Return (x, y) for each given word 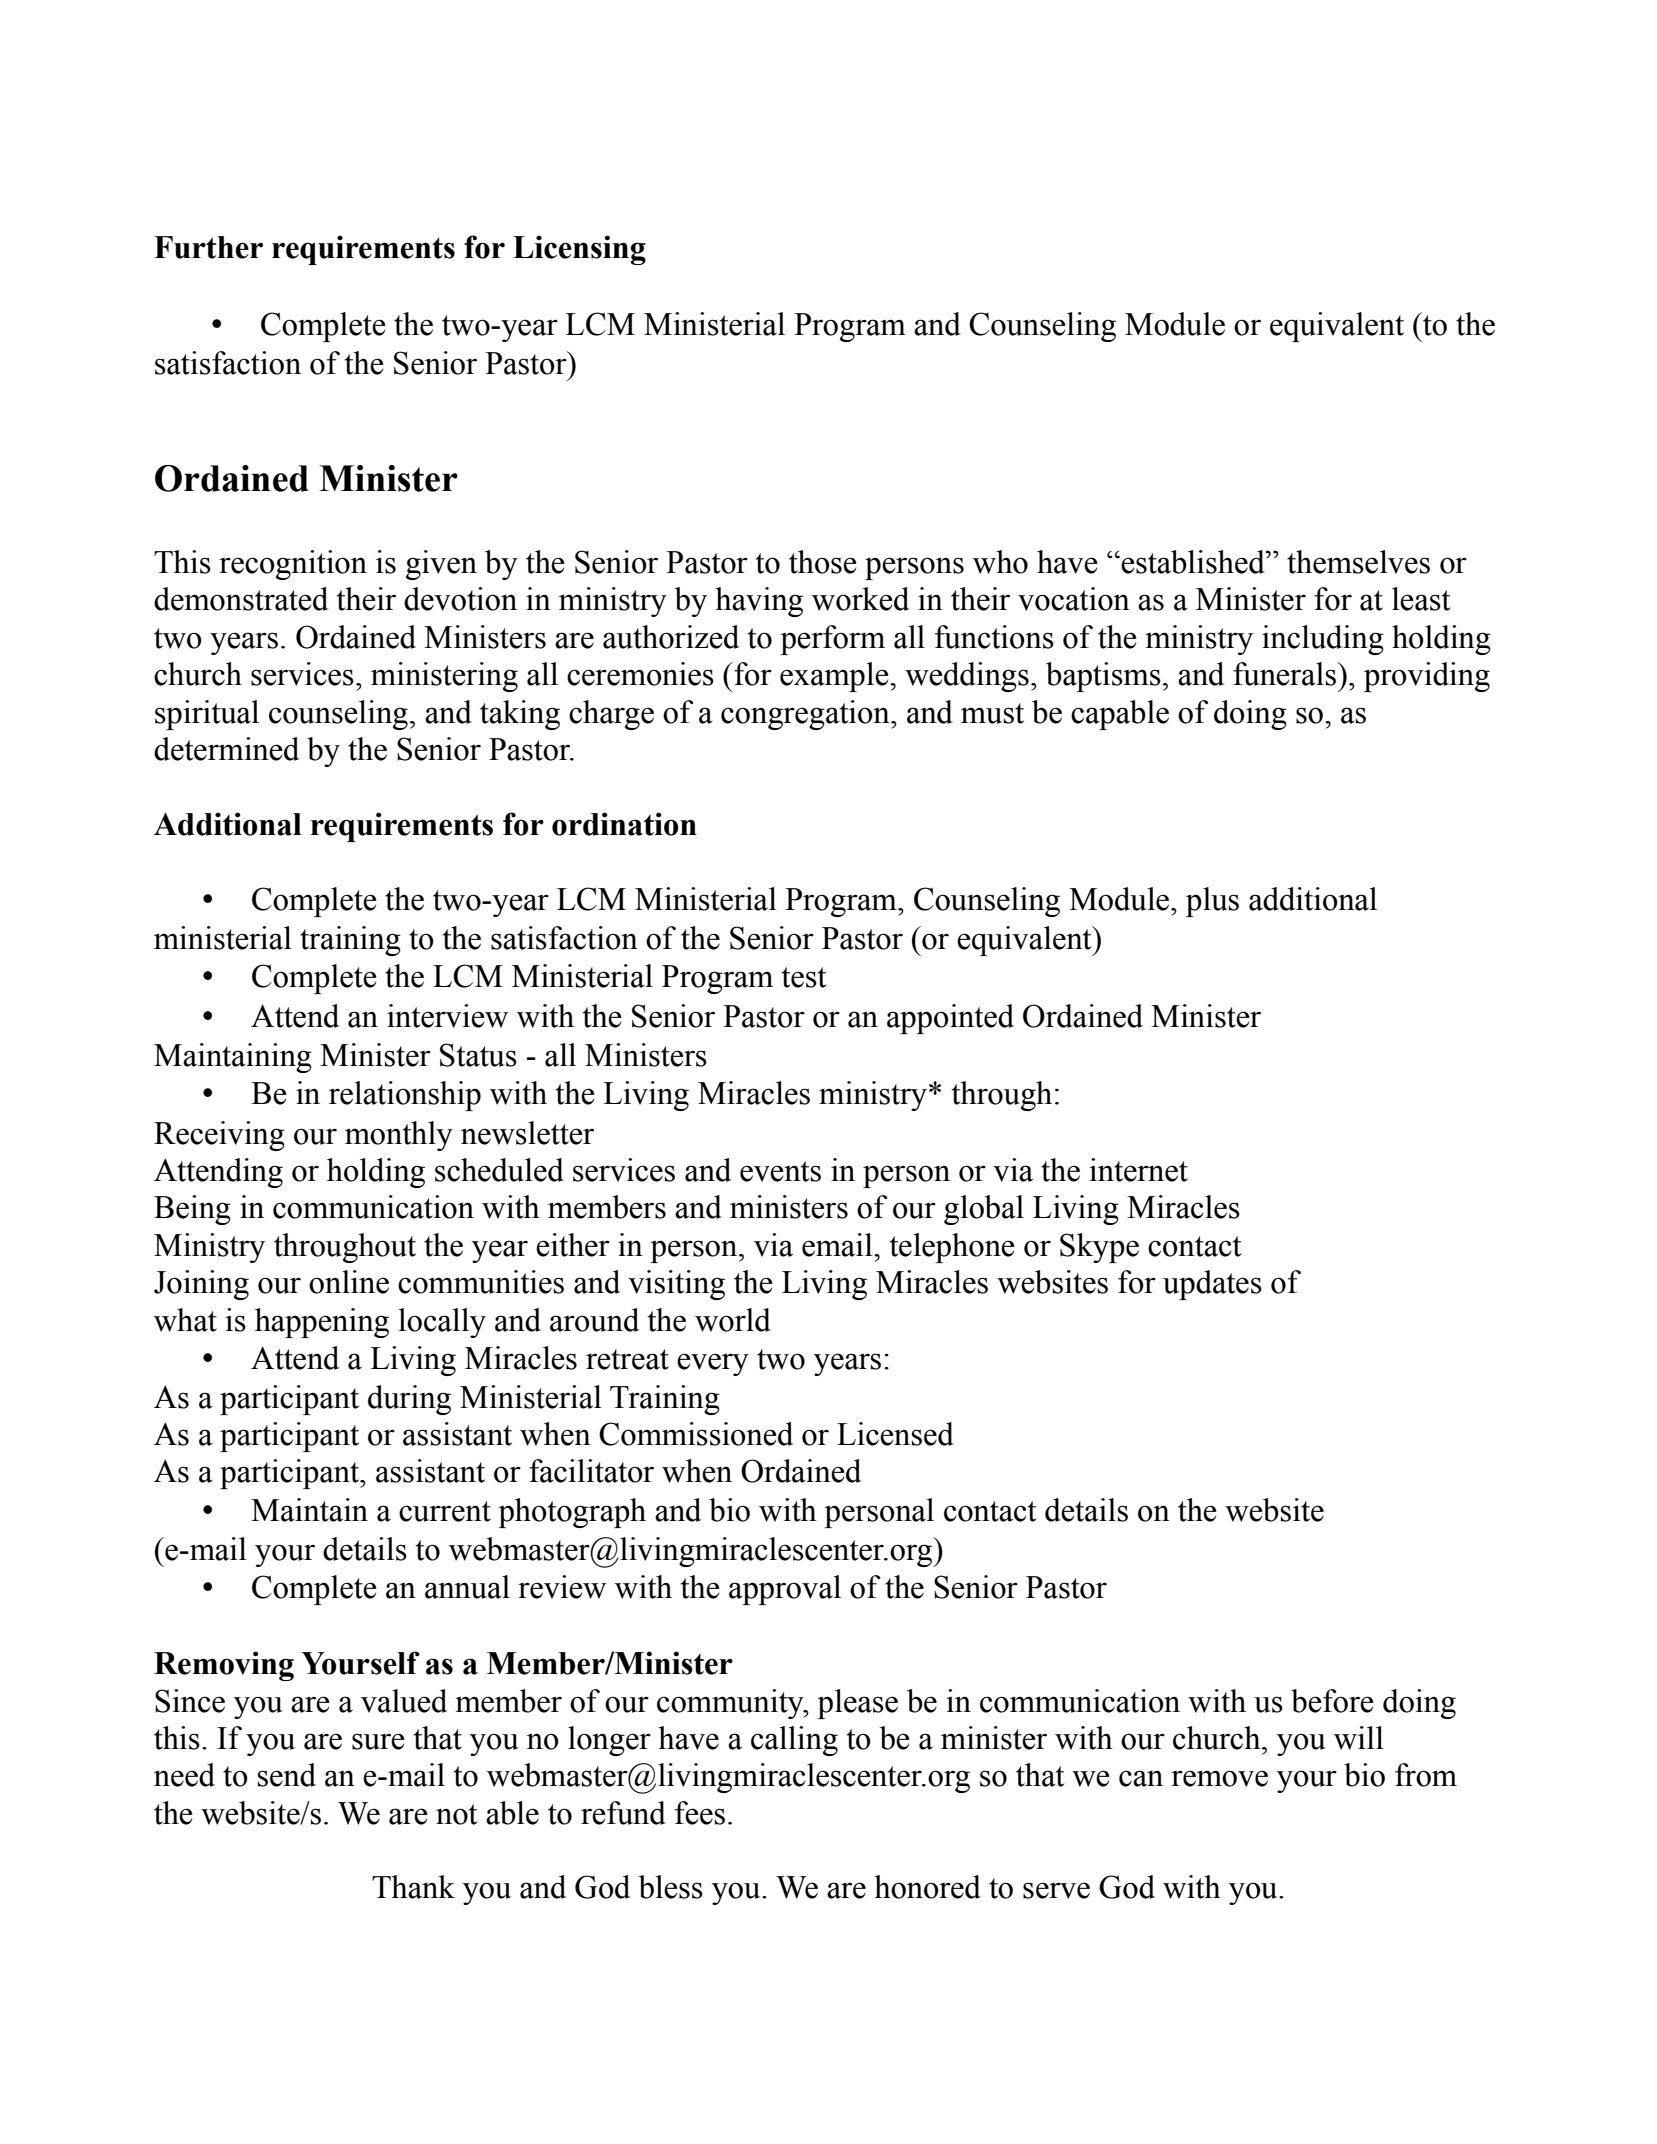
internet (1138, 1170)
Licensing (579, 250)
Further (208, 247)
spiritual (207, 715)
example (835, 677)
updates (1212, 1285)
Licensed (895, 1434)
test (804, 977)
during (409, 1400)
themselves (1358, 562)
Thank (413, 1887)
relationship (405, 1096)
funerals (1284, 674)
